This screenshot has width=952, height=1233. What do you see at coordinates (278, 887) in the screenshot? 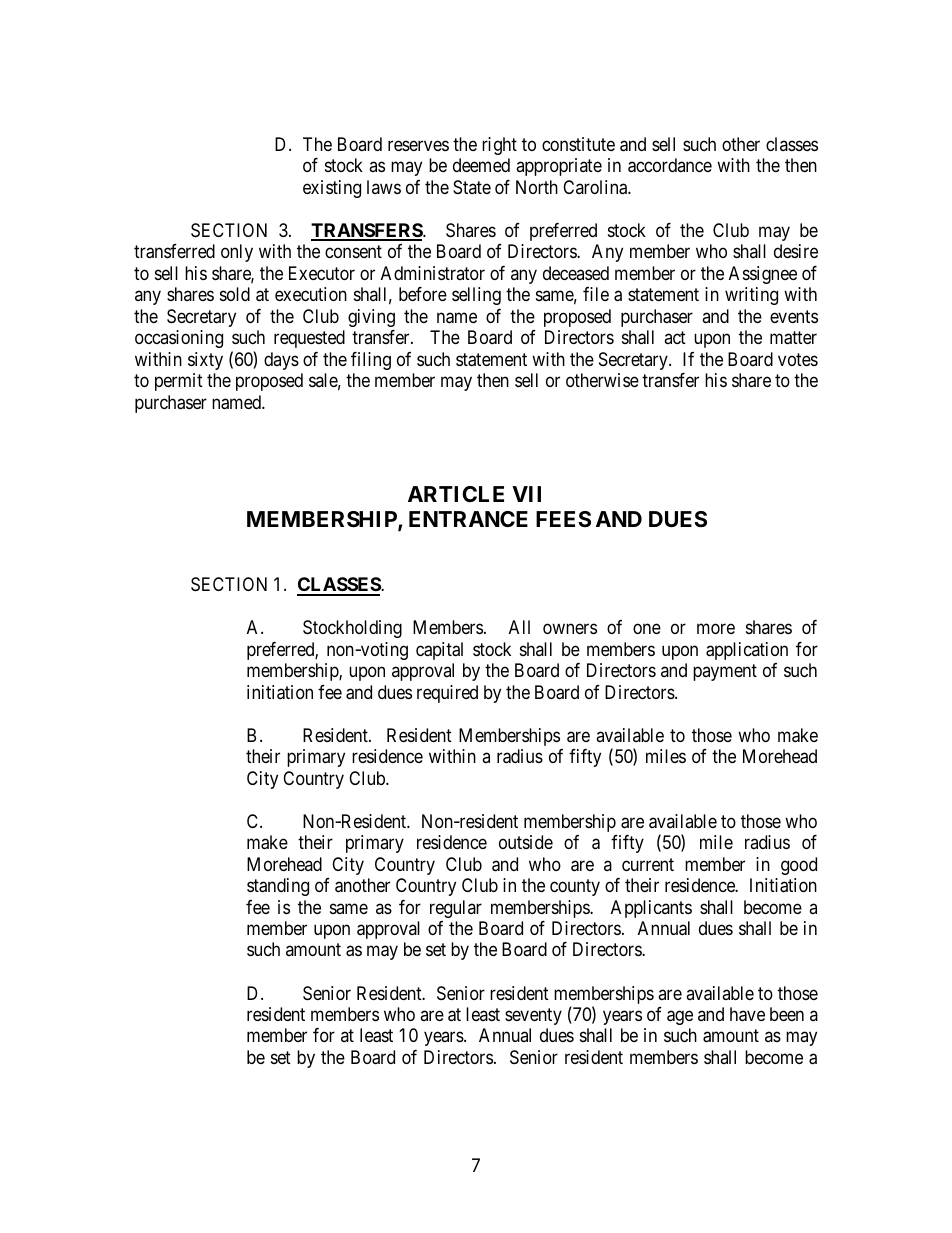
I see `standing` at bounding box center [278, 887].
